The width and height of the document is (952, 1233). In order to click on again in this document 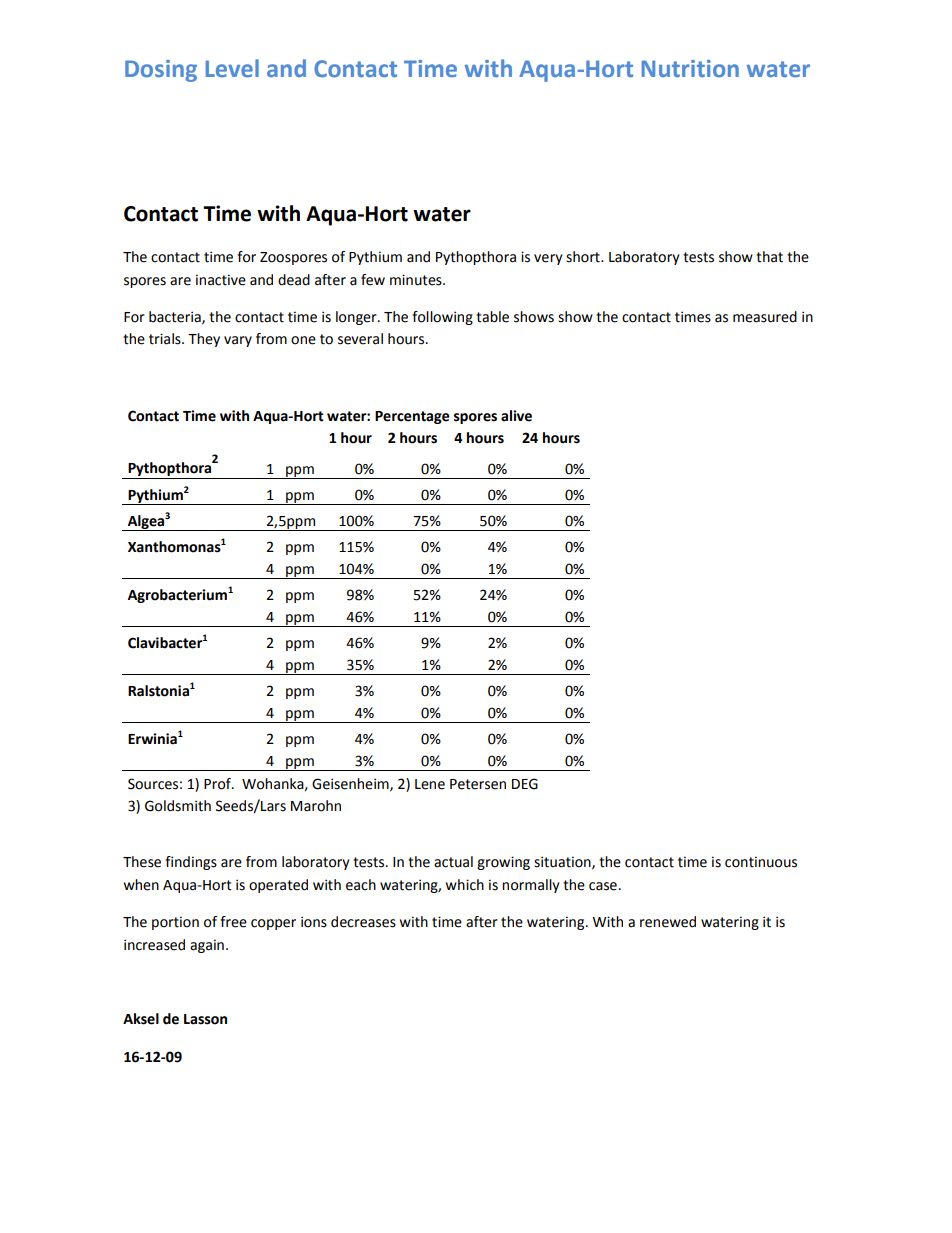, I will do `click(207, 946)`.
